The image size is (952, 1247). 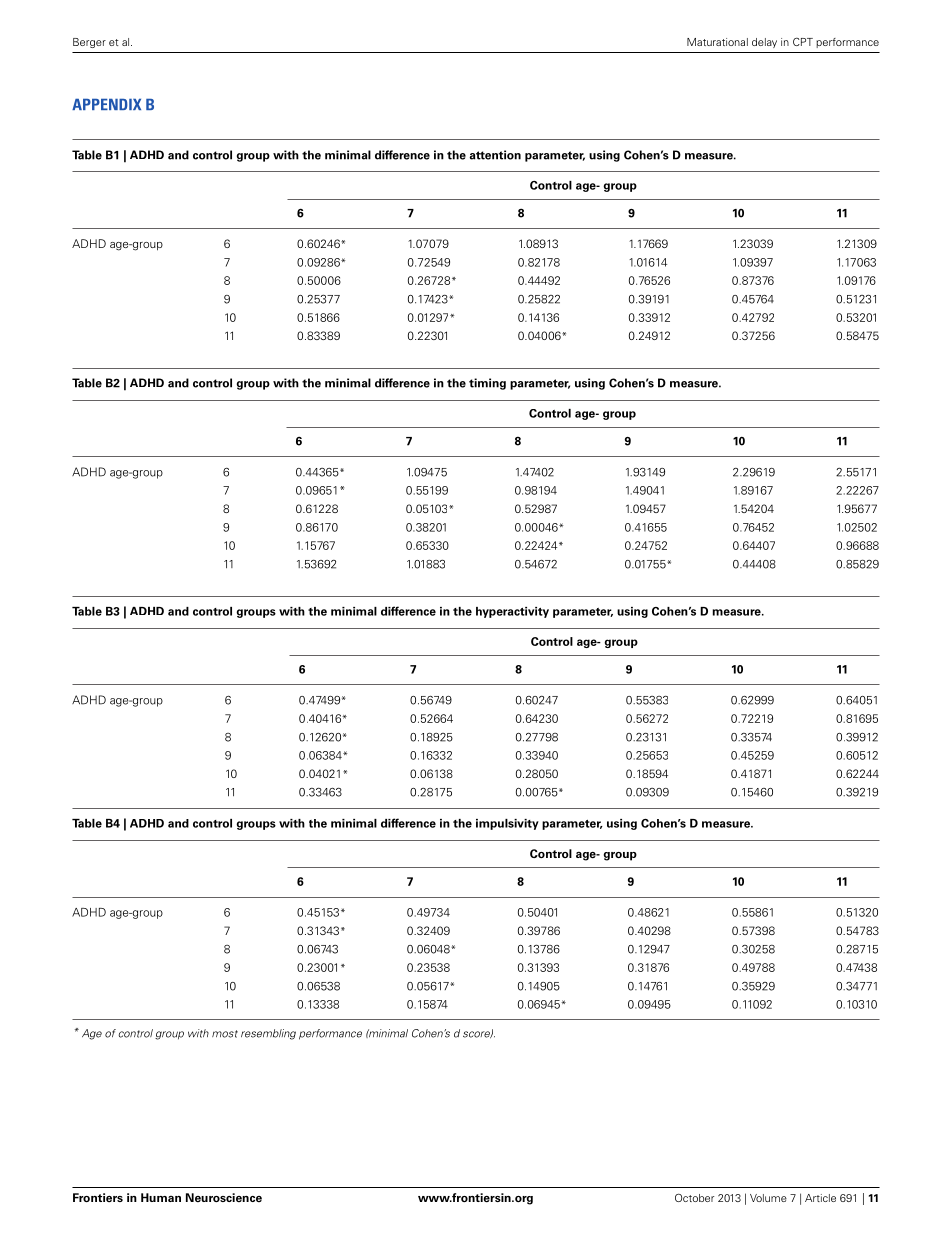 What do you see at coordinates (768, 1198) in the screenshot?
I see `Volume` at bounding box center [768, 1198].
